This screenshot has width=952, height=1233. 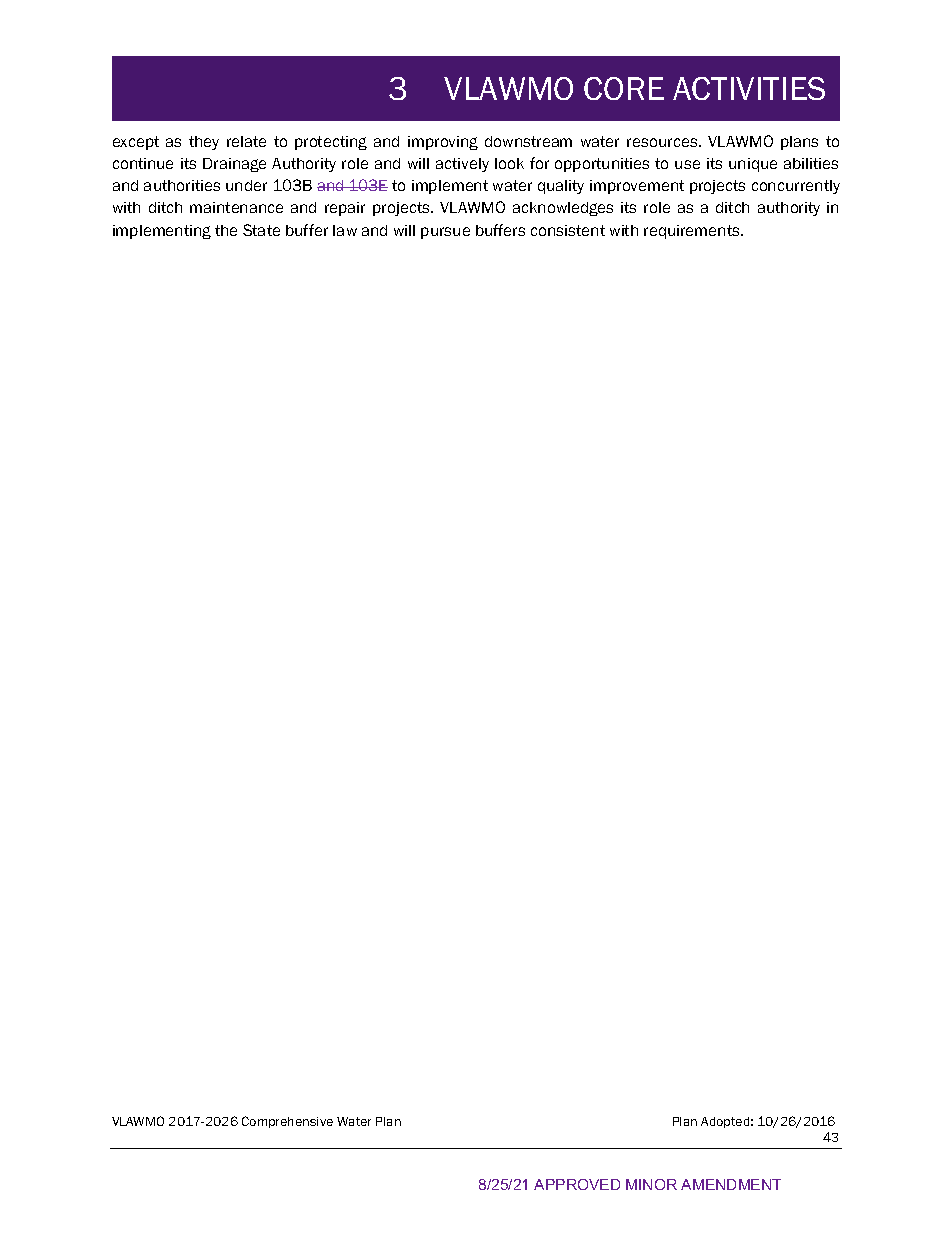 What do you see at coordinates (287, 1122) in the screenshot?
I see `Comprehensive` at bounding box center [287, 1122].
